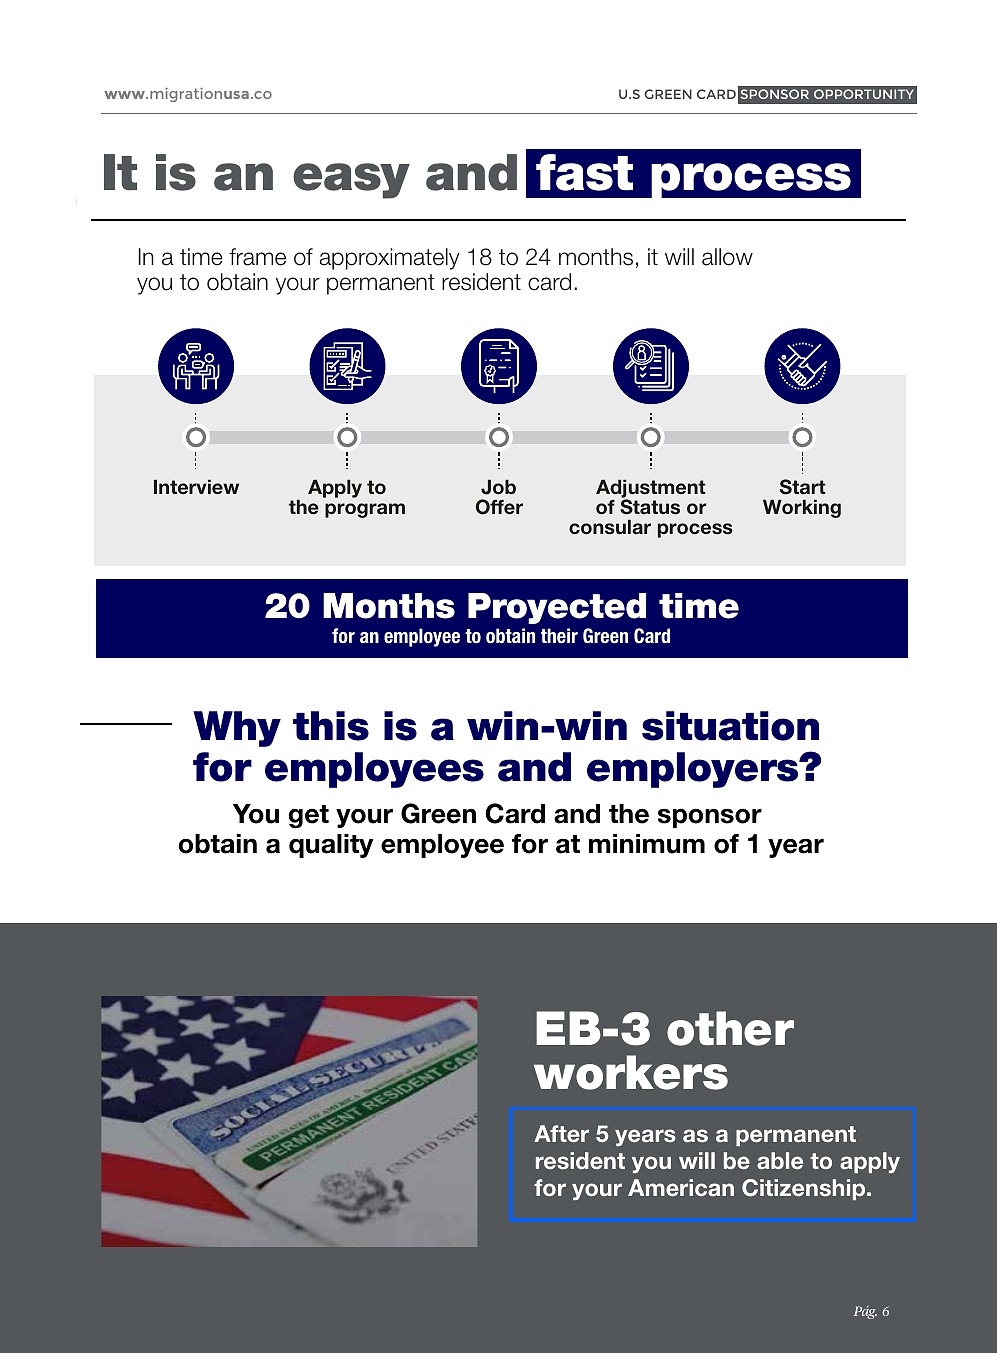  Describe the element at coordinates (309, 817) in the image. I see `get` at that location.
